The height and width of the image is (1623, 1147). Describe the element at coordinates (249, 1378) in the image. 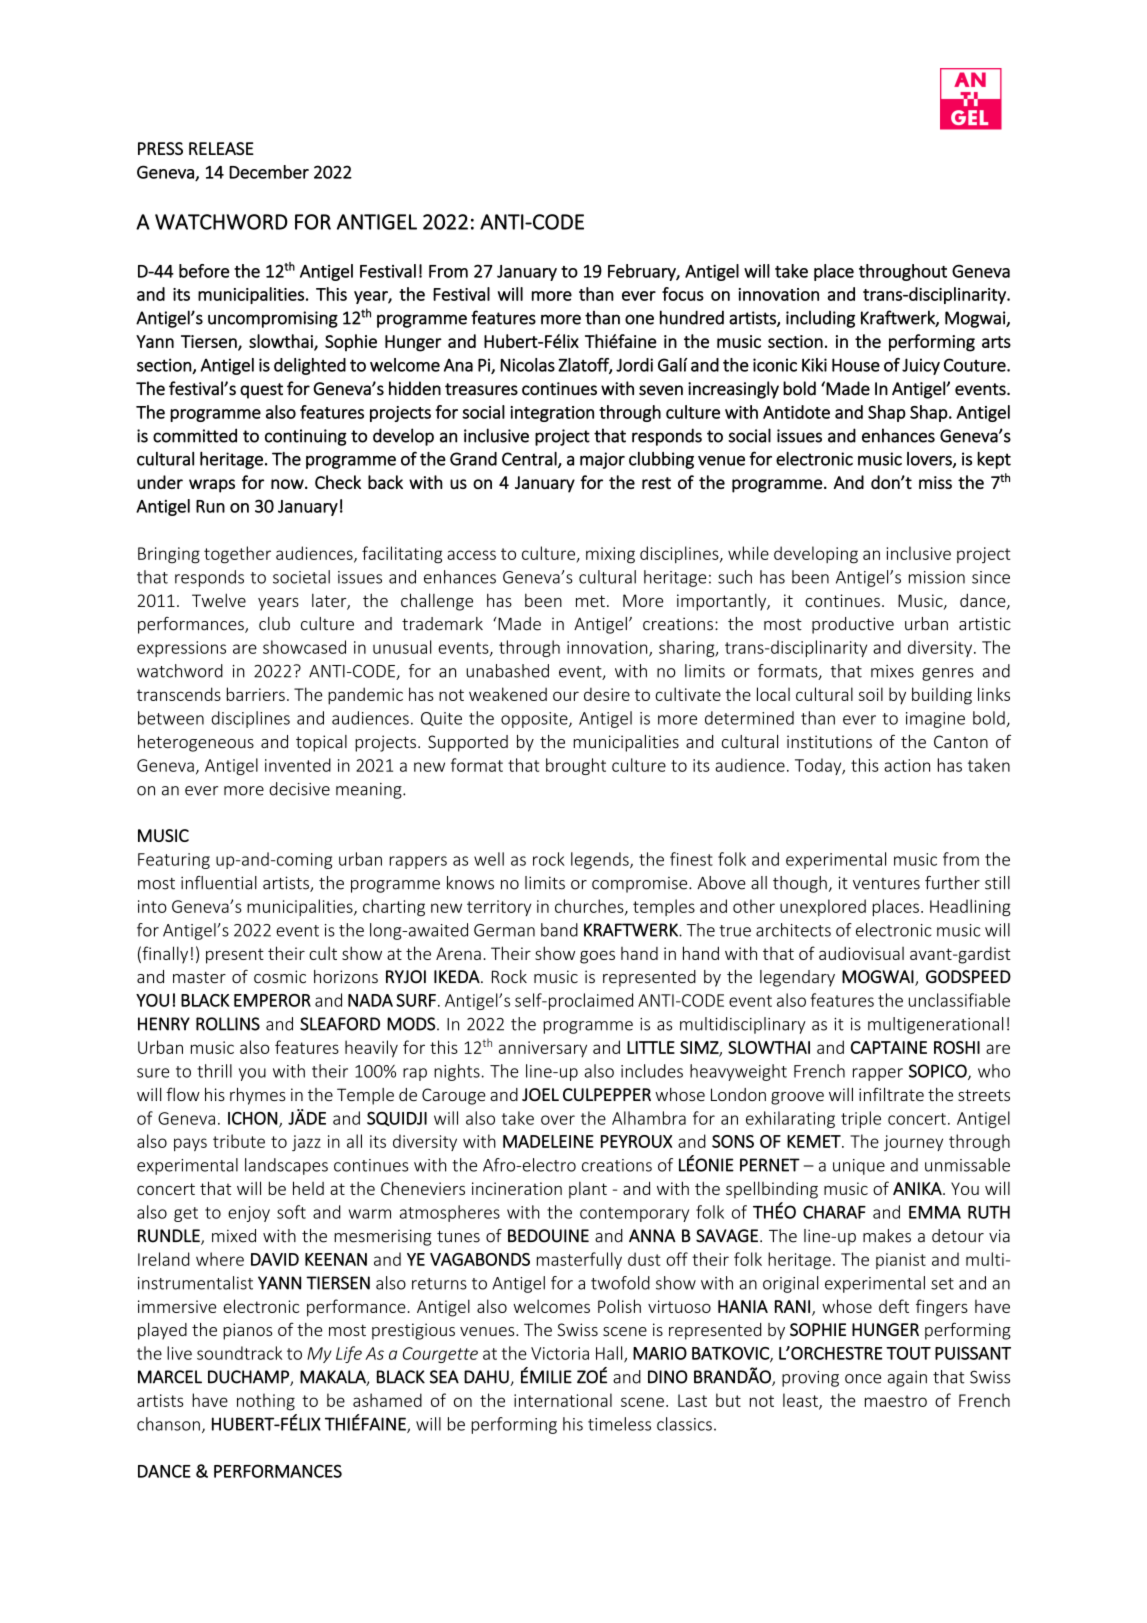

I see `DUCHAMP` at that location.
